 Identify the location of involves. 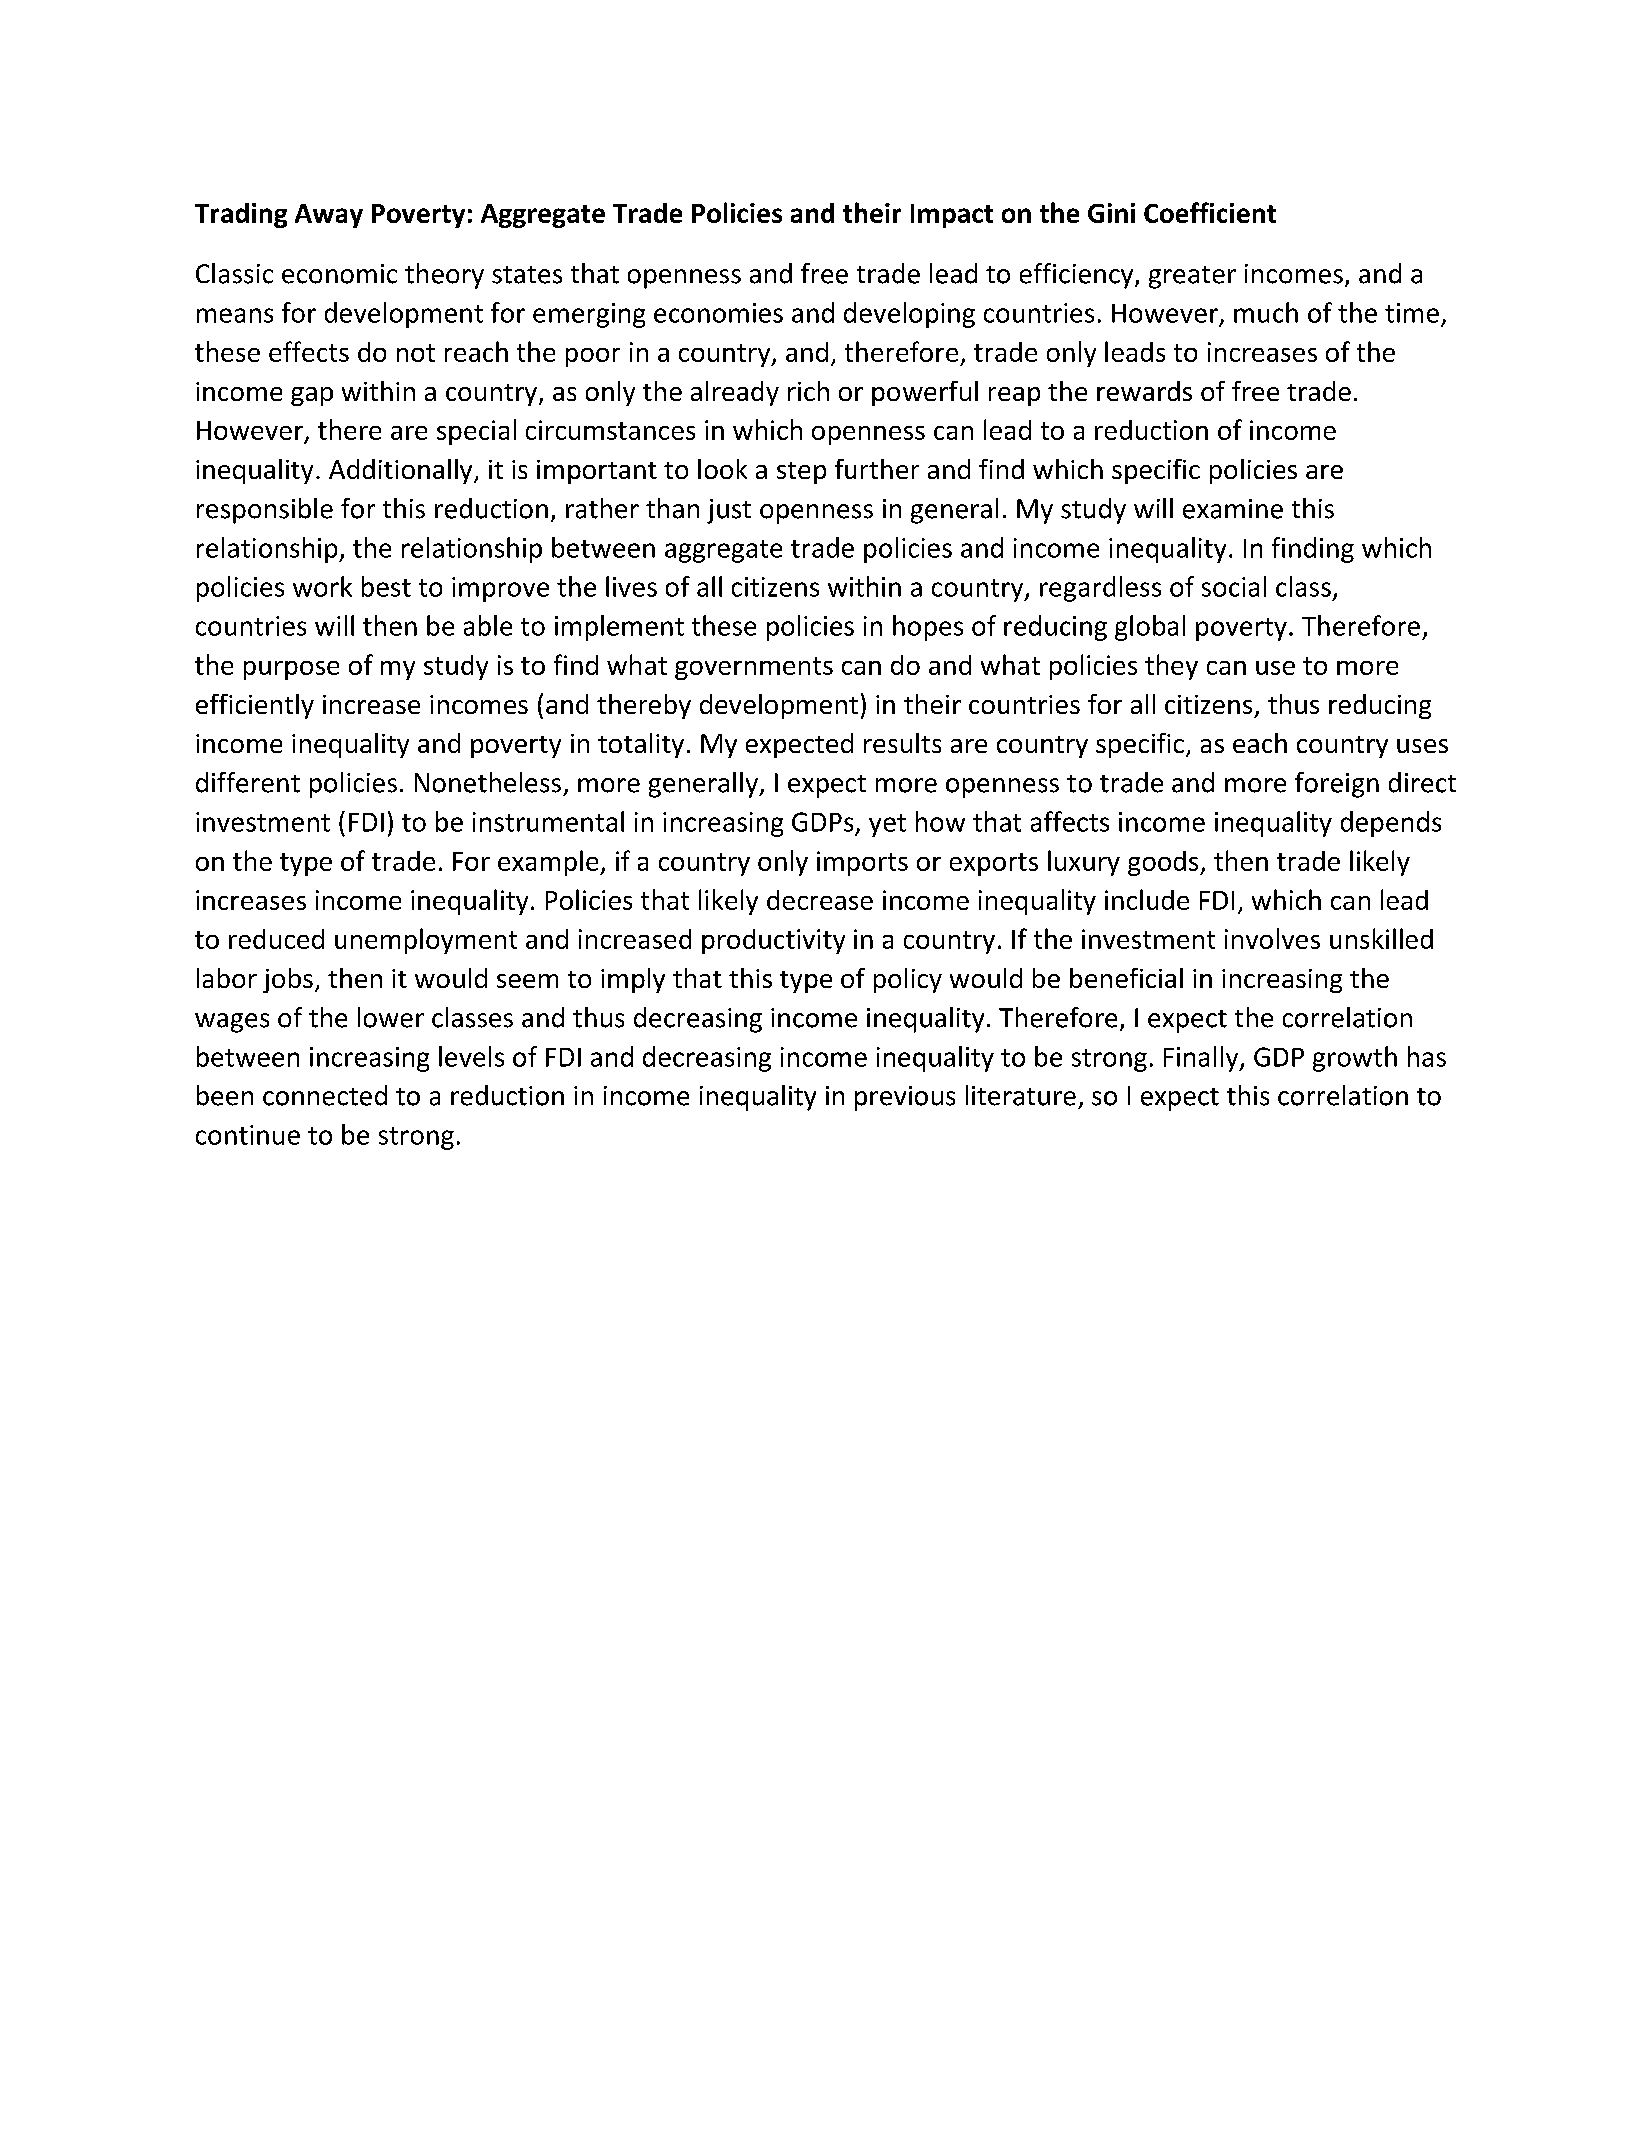
(1272, 938).
